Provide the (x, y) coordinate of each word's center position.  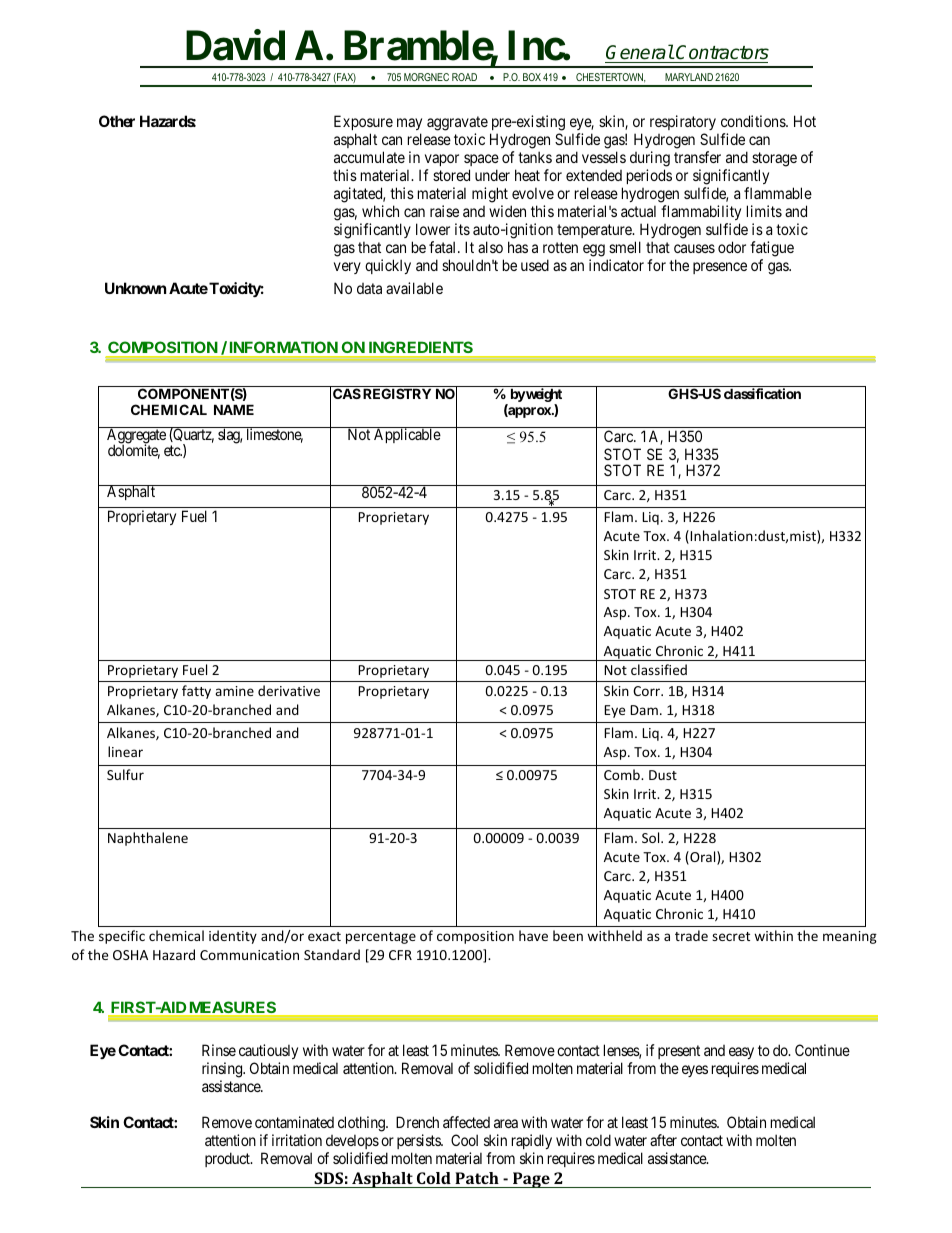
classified (659, 669)
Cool (464, 1140)
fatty (196, 692)
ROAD (464, 77)
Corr (648, 691)
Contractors (722, 54)
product (228, 1159)
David (235, 45)
